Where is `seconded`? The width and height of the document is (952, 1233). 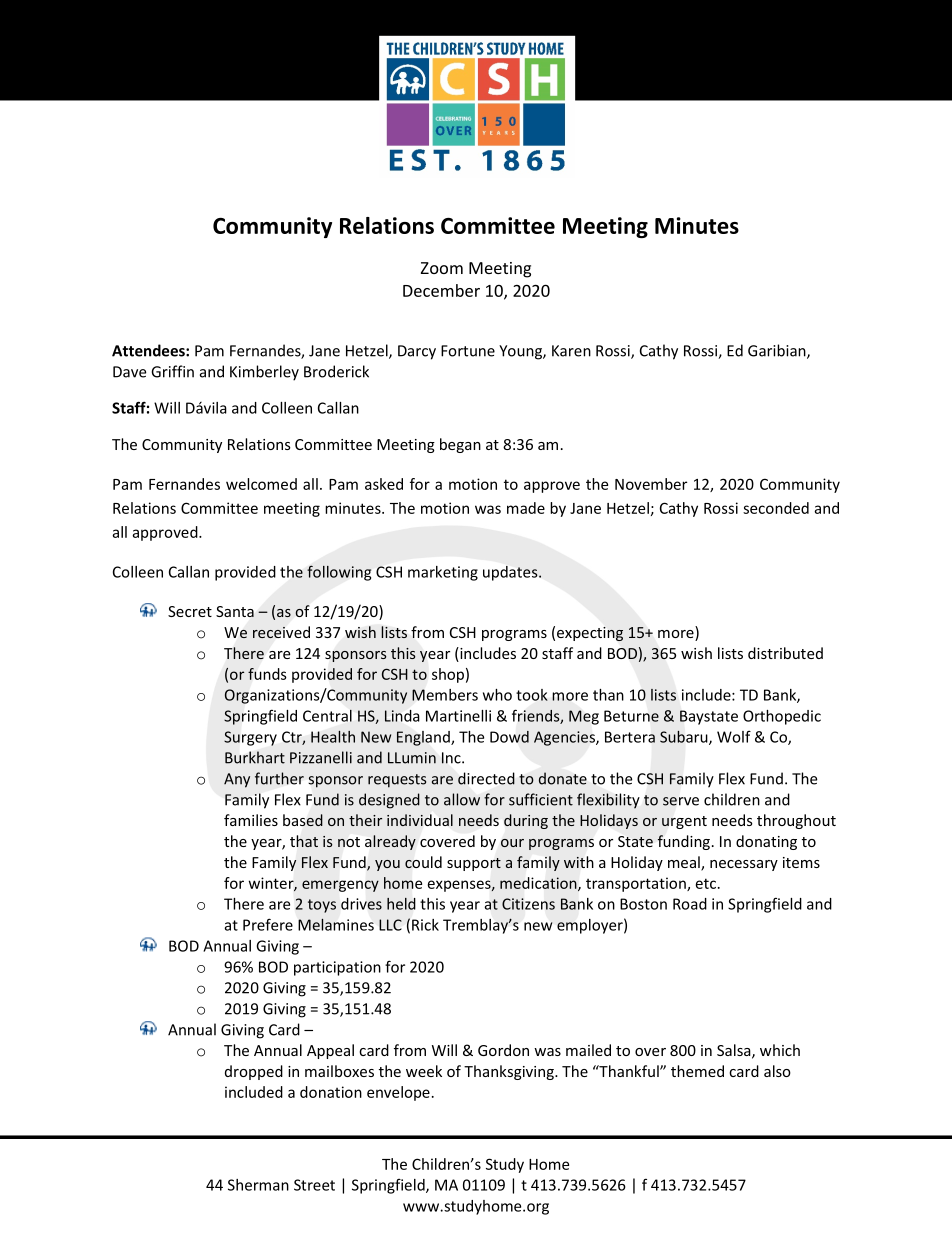 seconded is located at coordinates (776, 508).
